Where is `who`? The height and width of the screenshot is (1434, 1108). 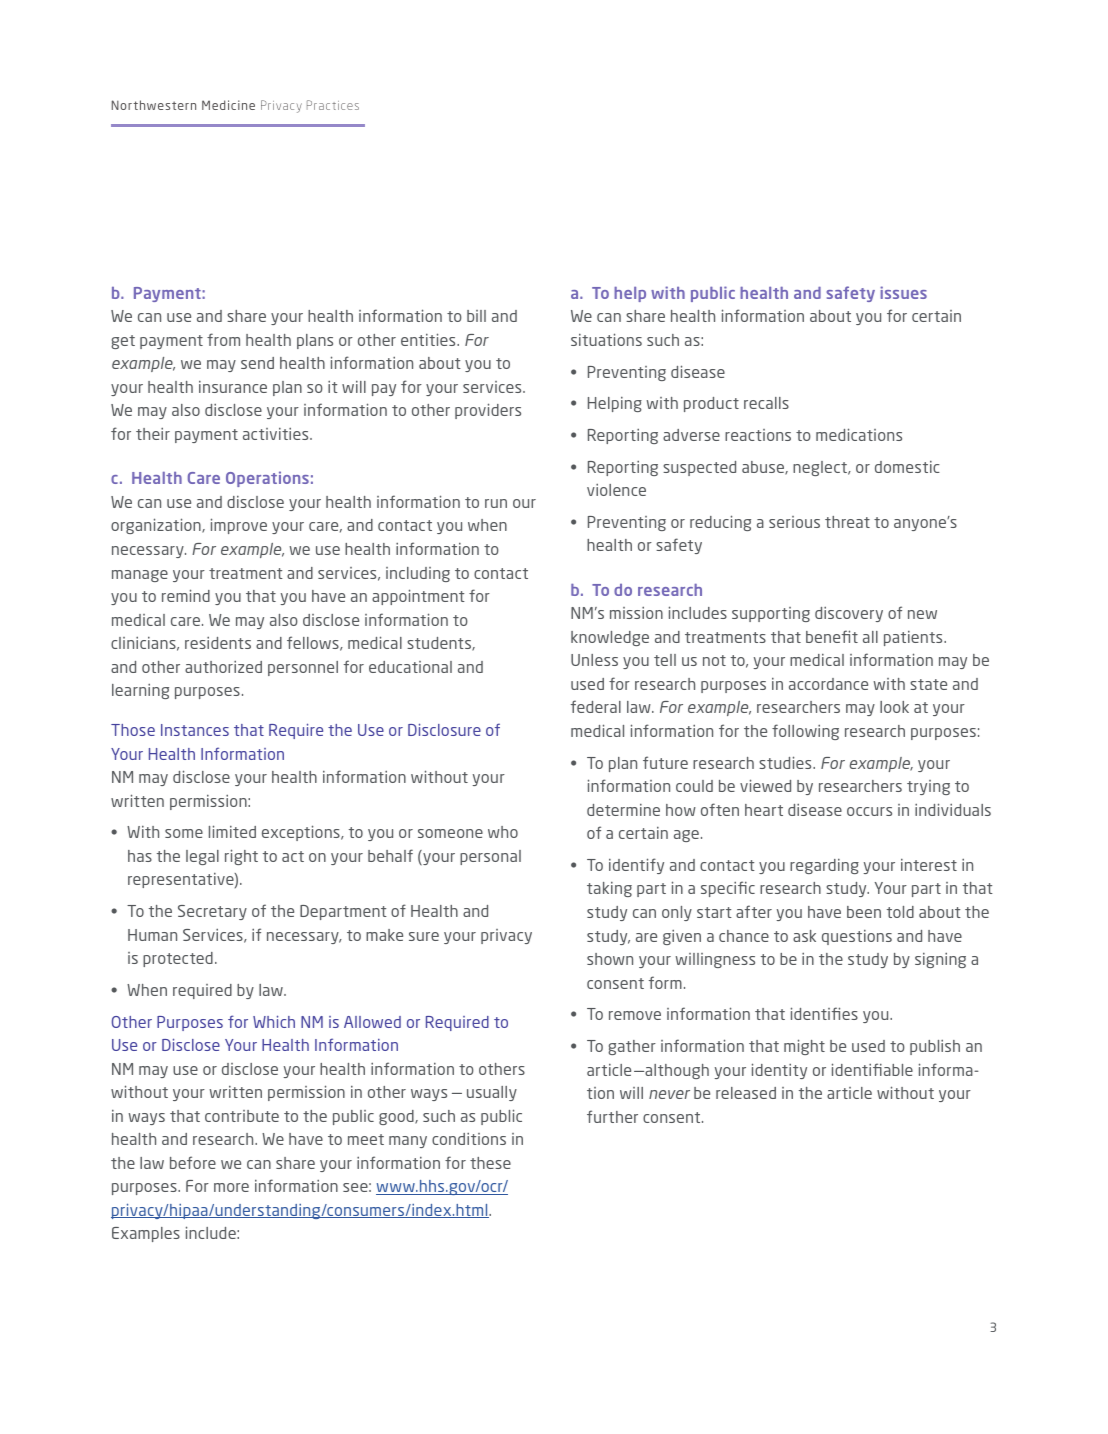
who is located at coordinates (503, 832).
